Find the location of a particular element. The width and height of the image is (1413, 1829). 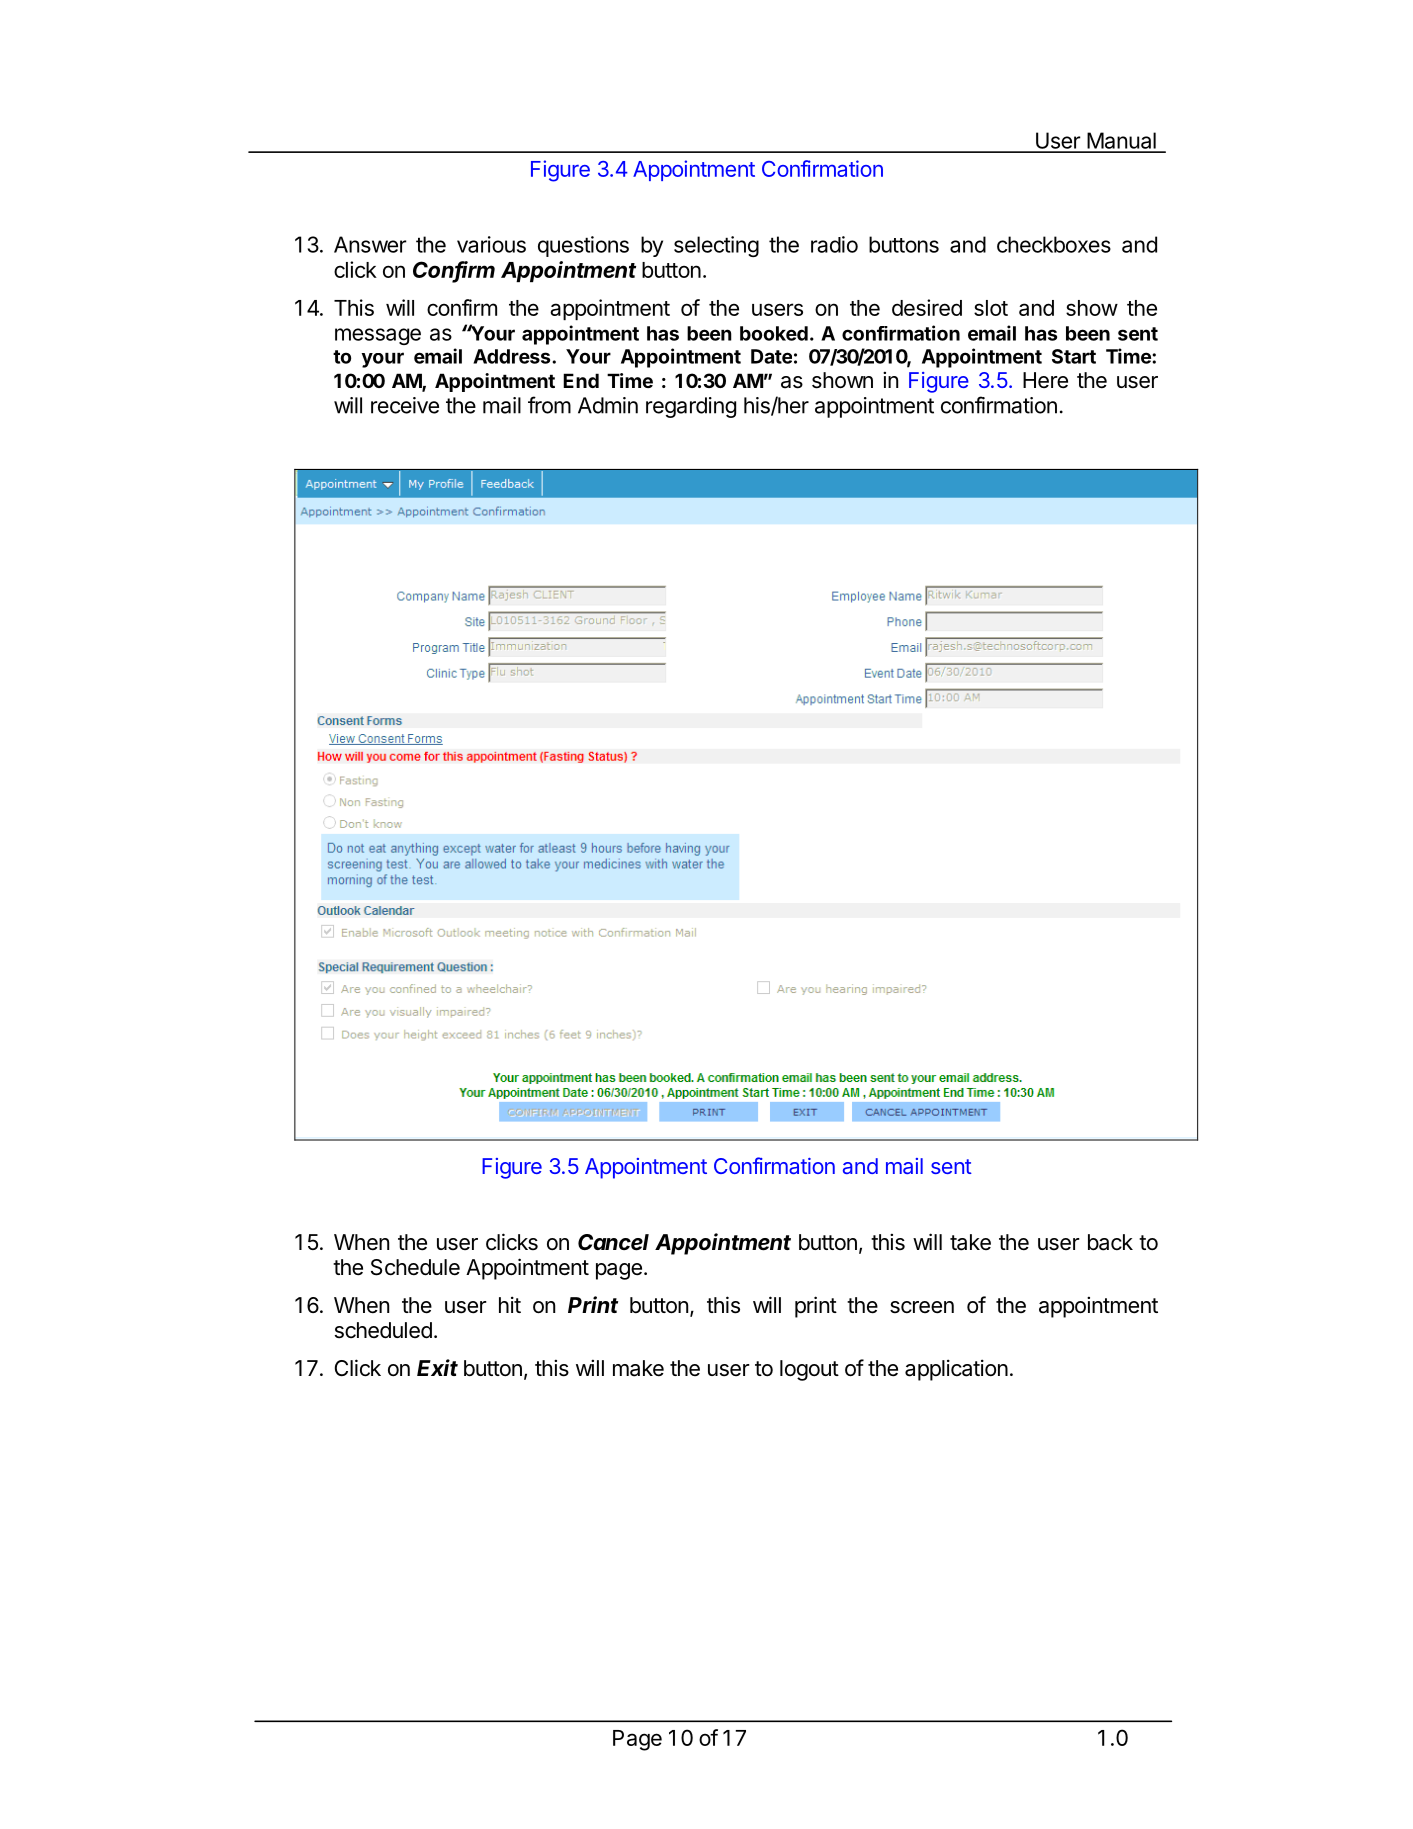

Here is located at coordinates (1045, 380).
